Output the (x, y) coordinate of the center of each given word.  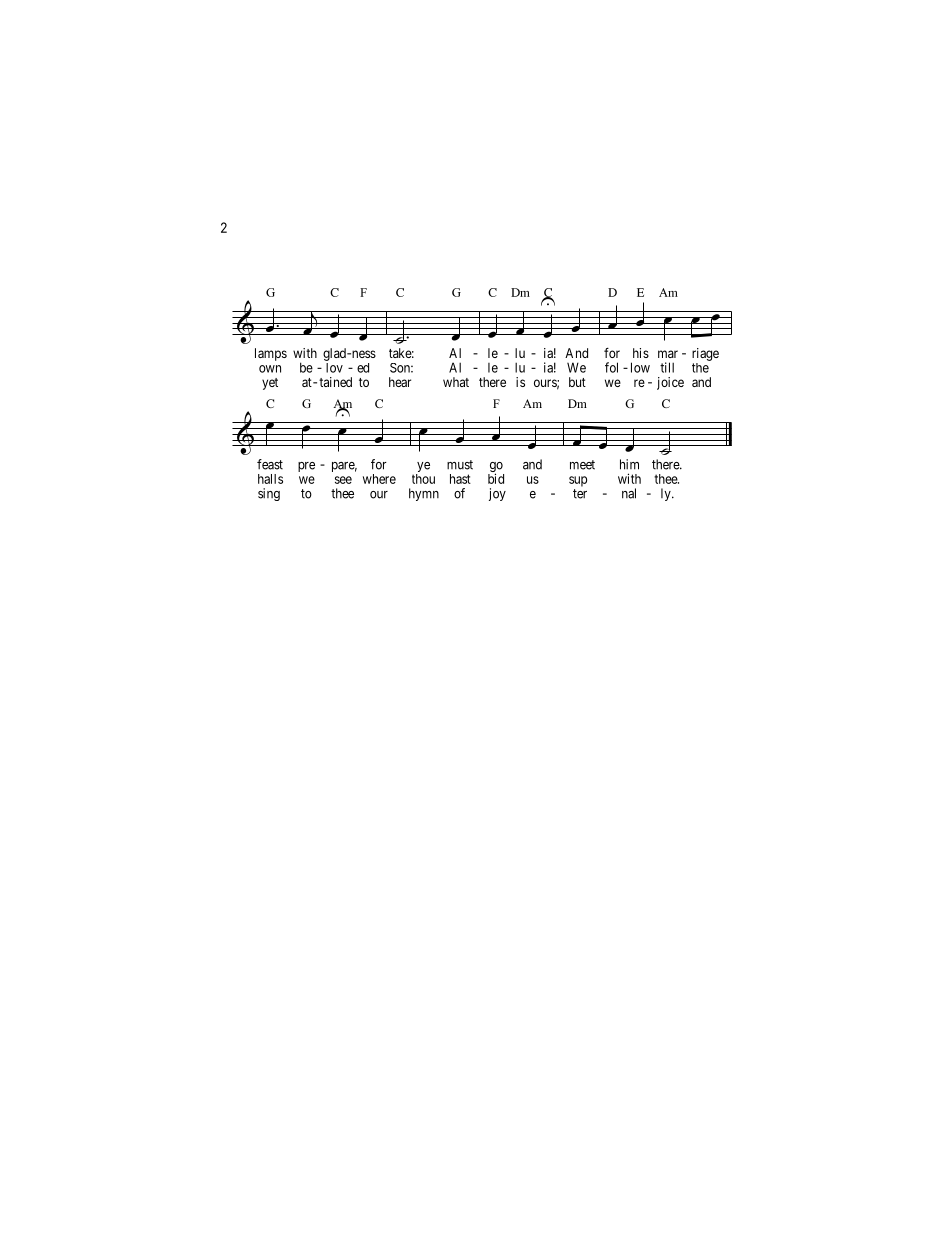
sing (269, 494)
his (641, 353)
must (460, 465)
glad (335, 354)
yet (270, 384)
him (629, 464)
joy (497, 494)
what (456, 382)
